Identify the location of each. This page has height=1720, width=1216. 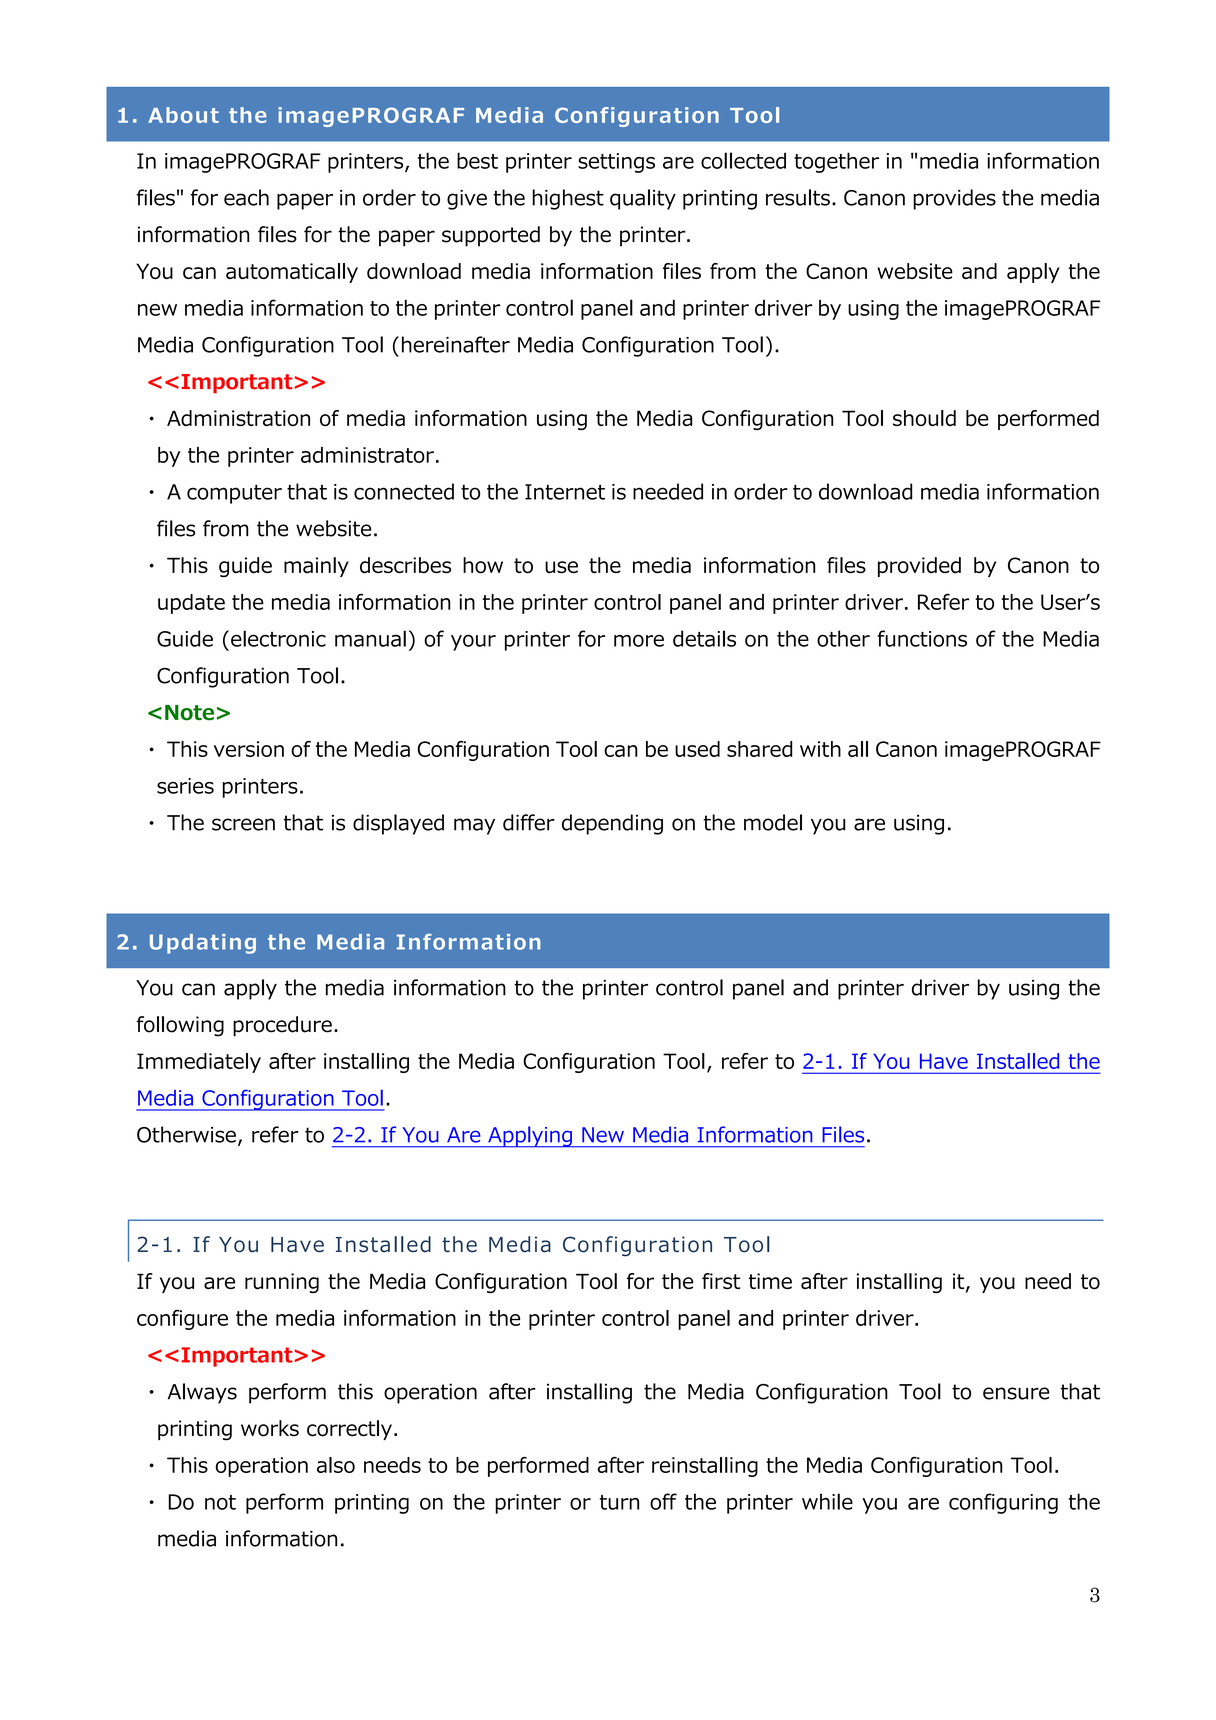
(246, 197).
